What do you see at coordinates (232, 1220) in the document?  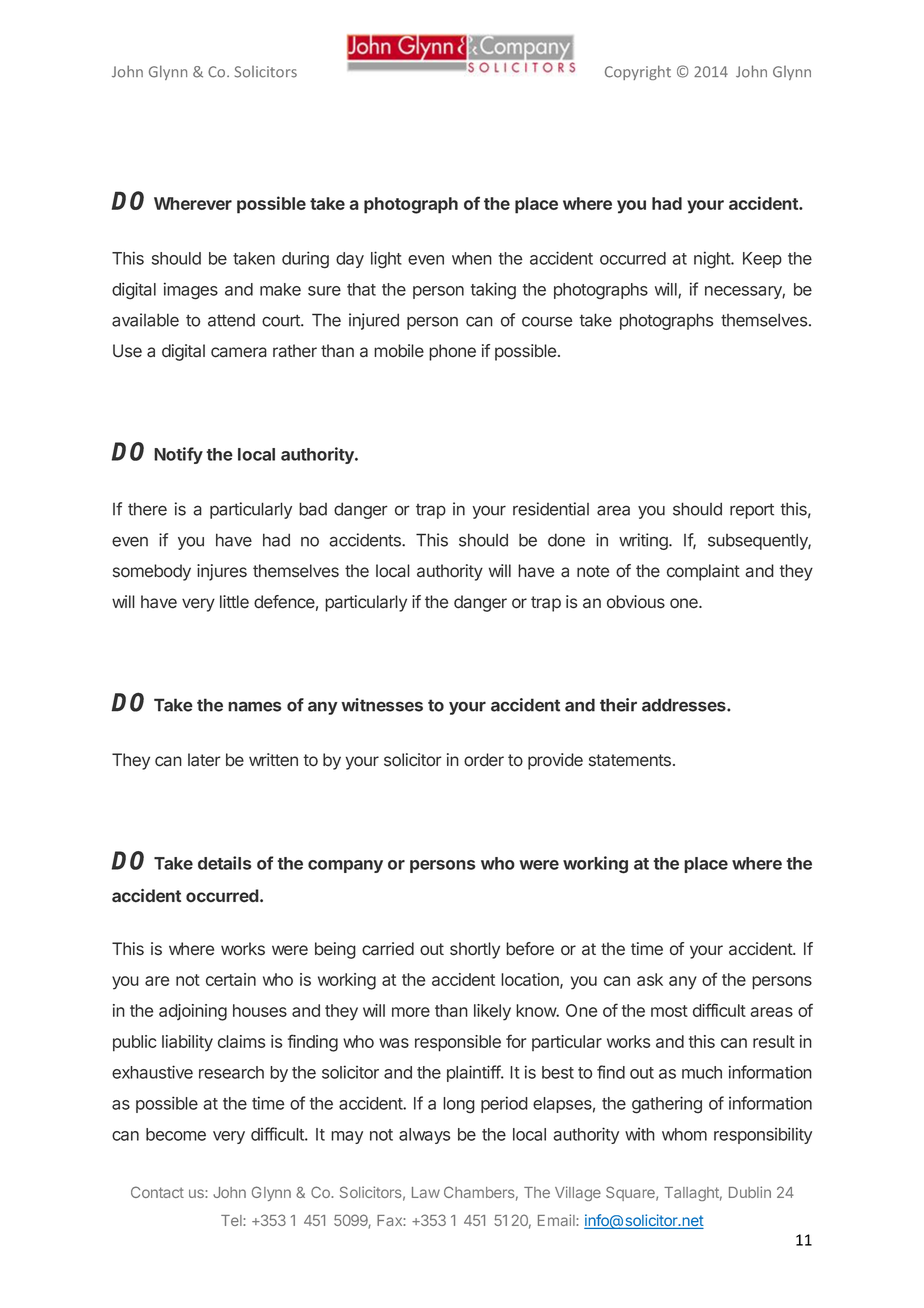 I see `Tel` at bounding box center [232, 1220].
